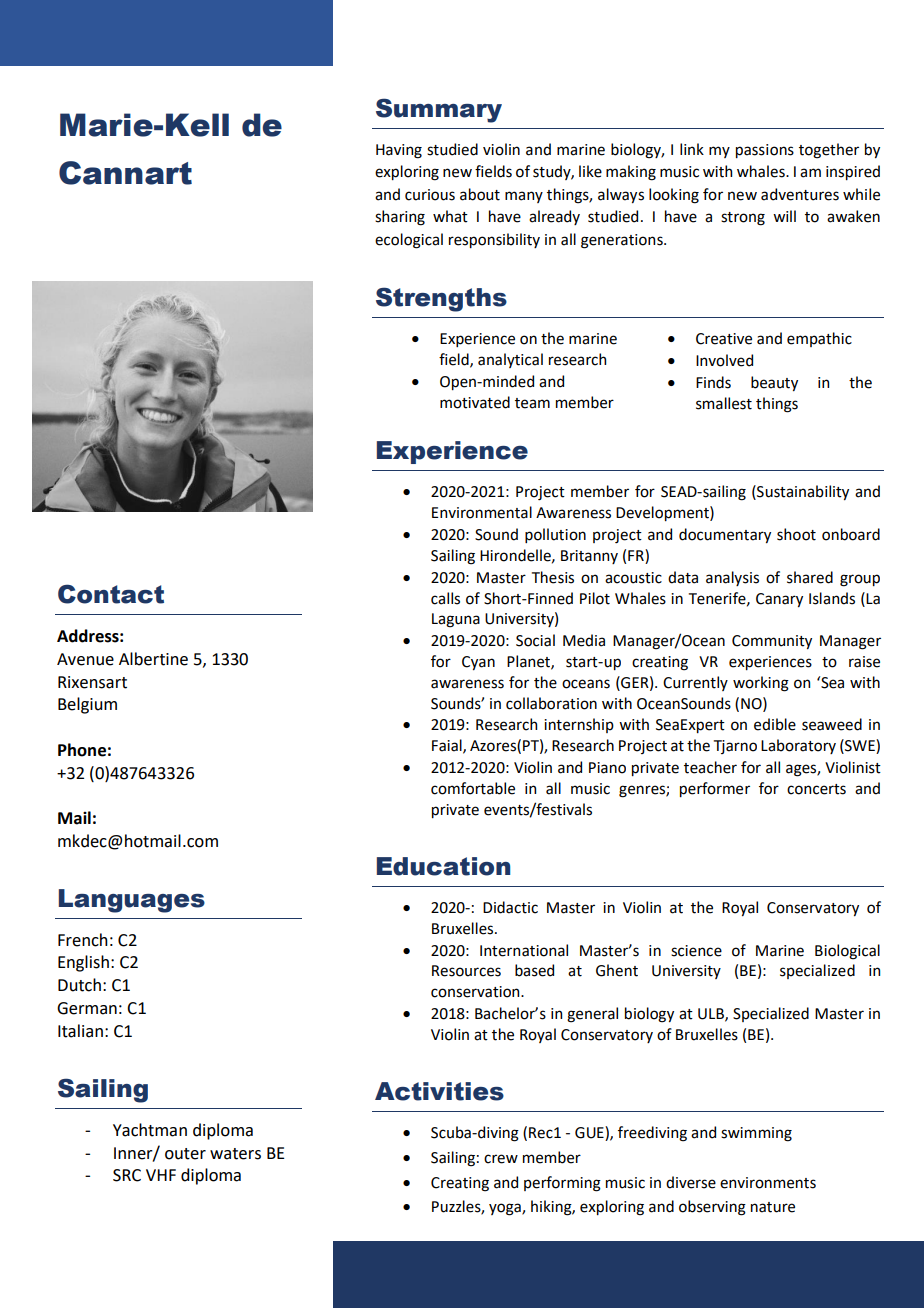 This page has height=1308, width=924. What do you see at coordinates (772, 642) in the page?
I see `Community` at bounding box center [772, 642].
